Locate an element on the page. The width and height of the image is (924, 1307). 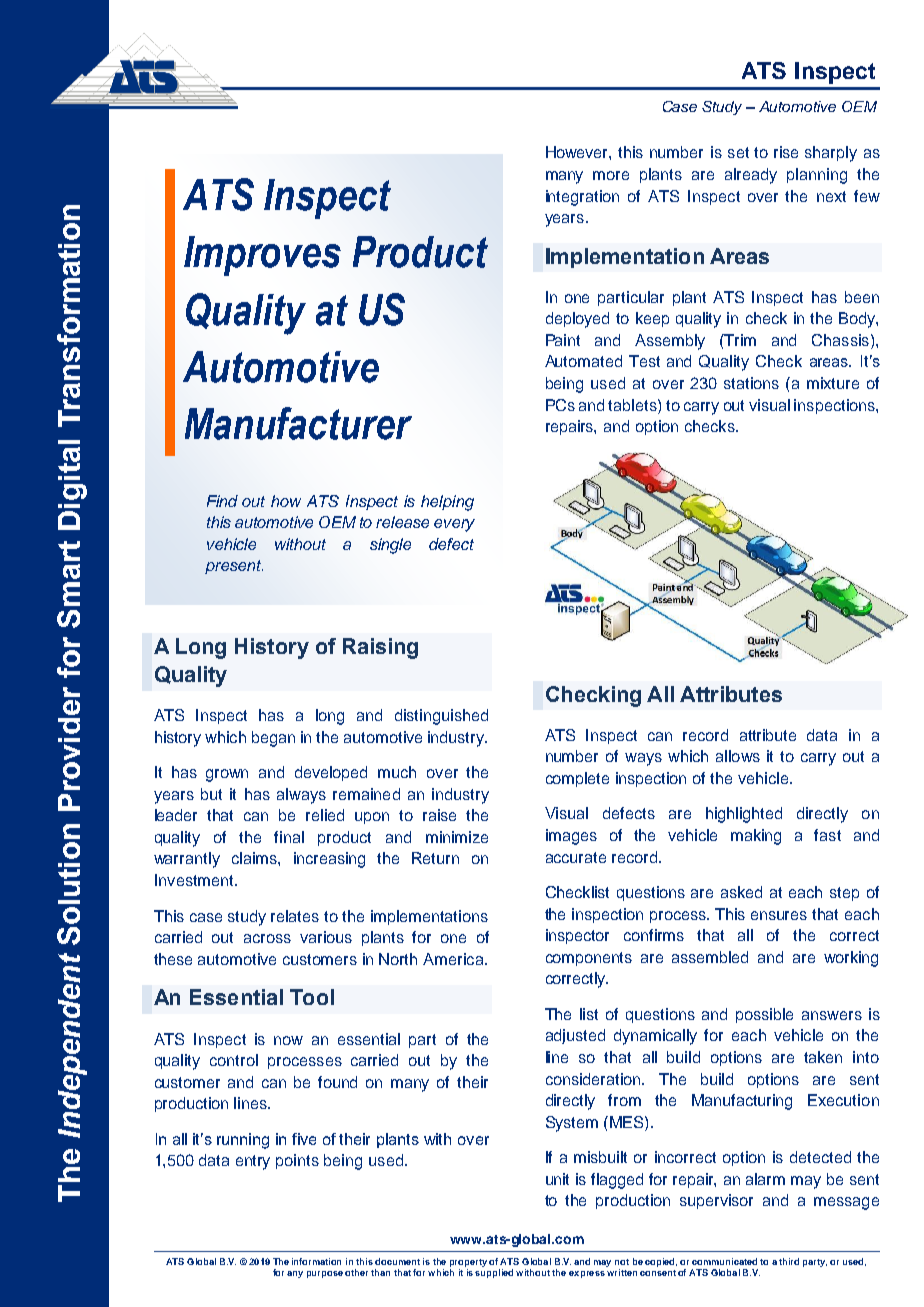
Find is located at coordinates (222, 501).
